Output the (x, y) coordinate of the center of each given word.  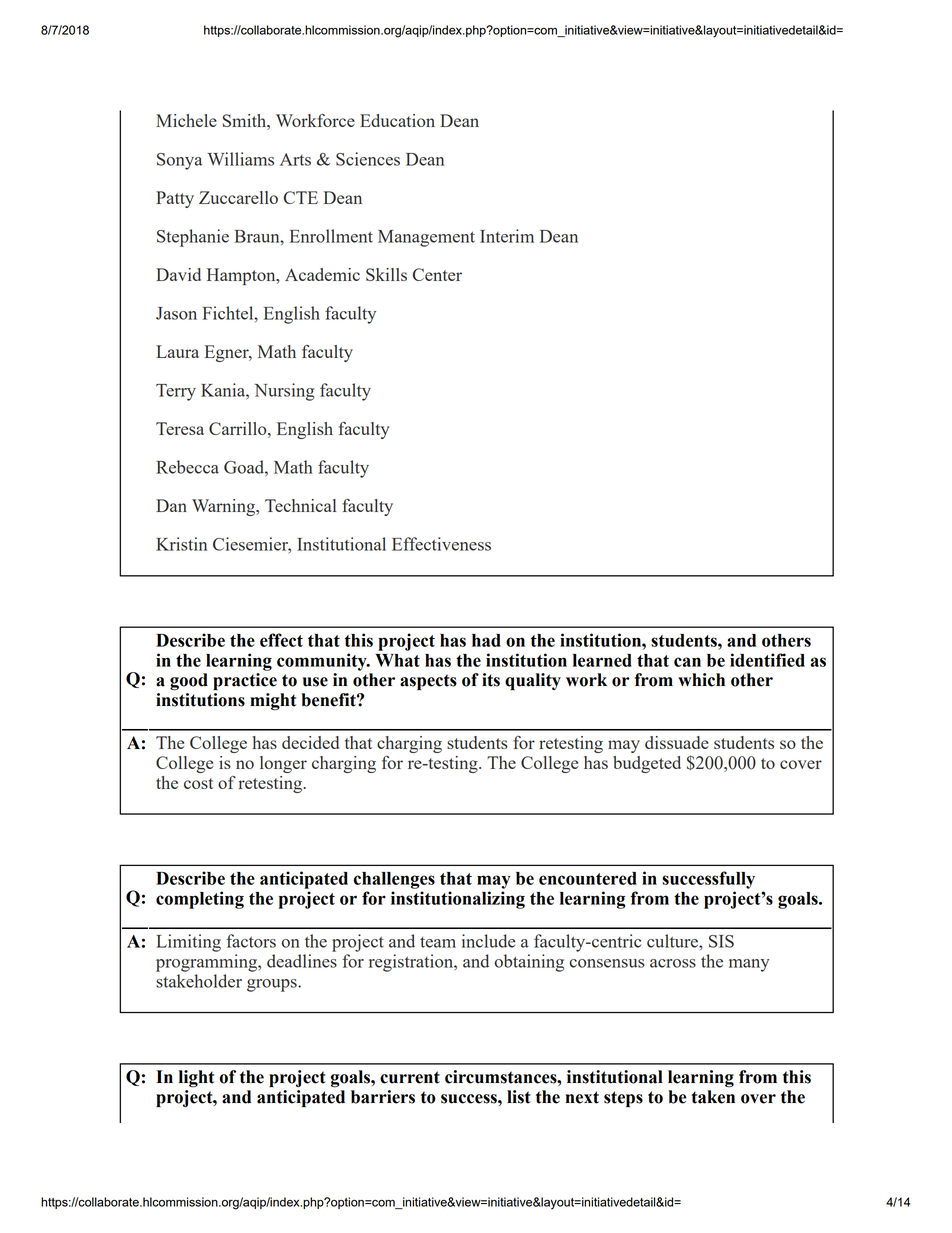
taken (713, 1097)
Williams (241, 159)
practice (245, 681)
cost (198, 783)
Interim (507, 236)
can (687, 662)
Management (426, 238)
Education (397, 120)
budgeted (647, 764)
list (519, 1097)
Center (437, 274)
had (486, 640)
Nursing (284, 392)
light (196, 1079)
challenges (394, 880)
